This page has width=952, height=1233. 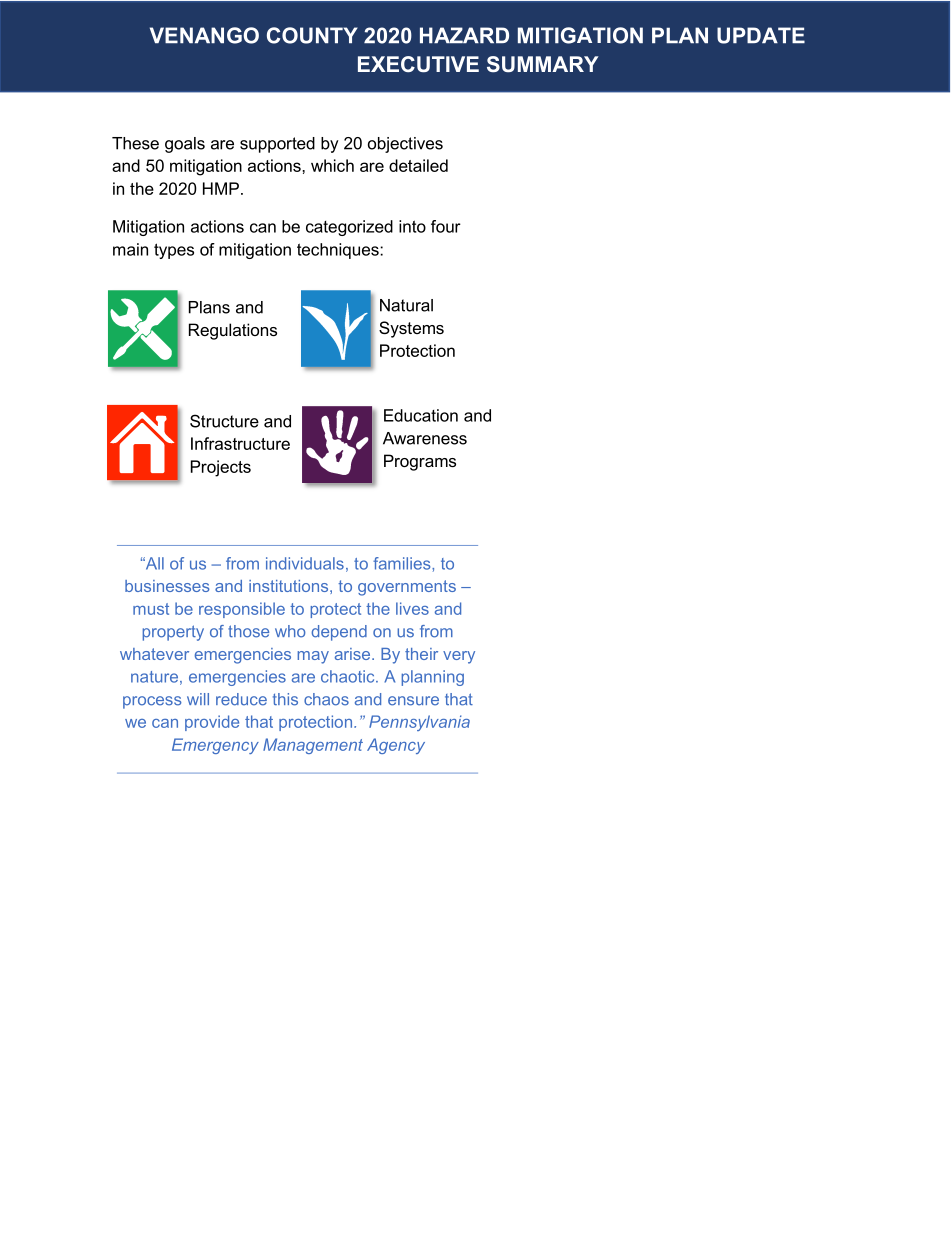 What do you see at coordinates (212, 723) in the page?
I see `provide` at bounding box center [212, 723].
